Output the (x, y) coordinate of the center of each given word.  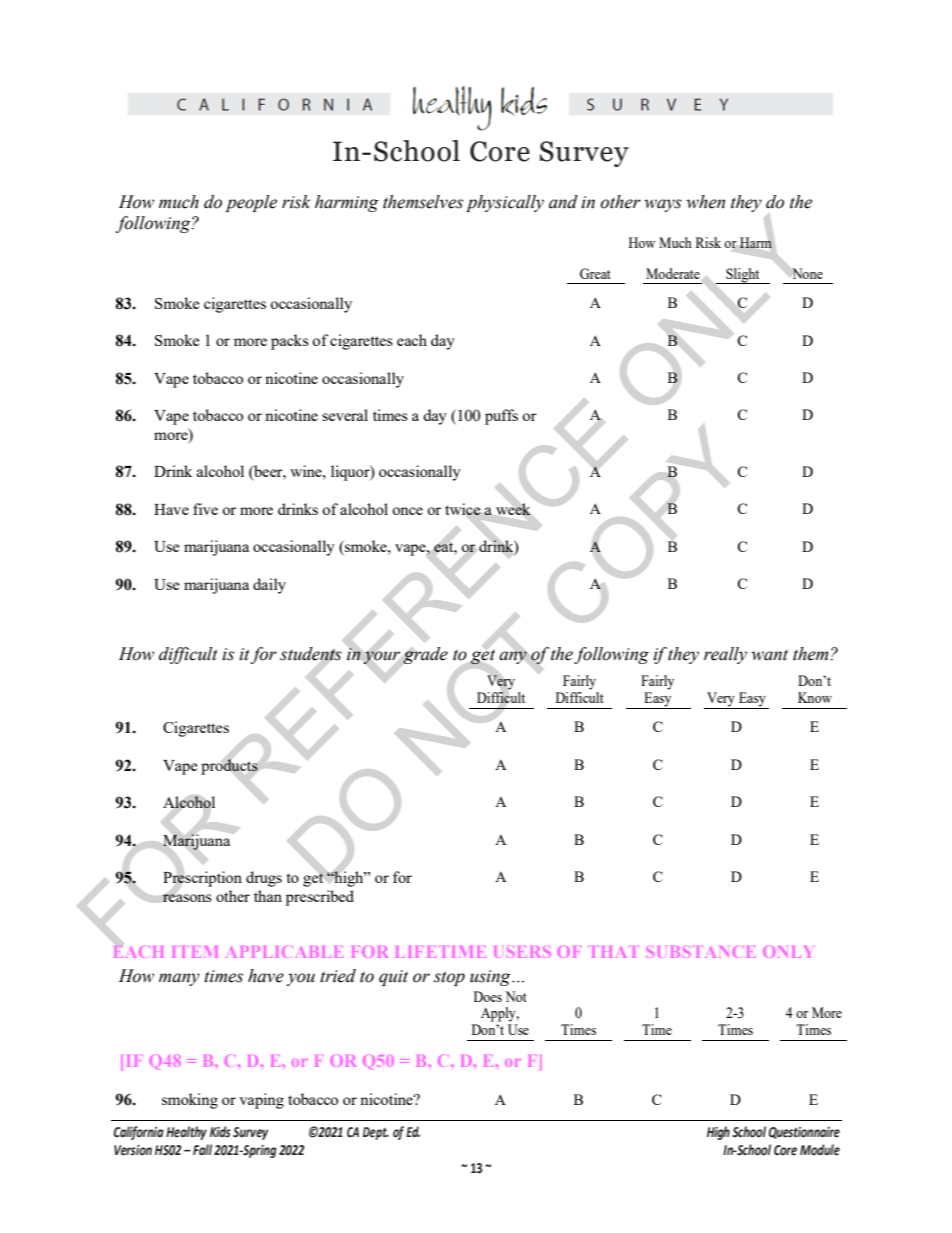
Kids (220, 1132)
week (513, 509)
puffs (501, 417)
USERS (523, 952)
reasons (187, 898)
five (205, 509)
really (725, 655)
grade (425, 655)
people (251, 203)
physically (505, 203)
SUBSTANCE (701, 952)
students (311, 654)
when (705, 202)
